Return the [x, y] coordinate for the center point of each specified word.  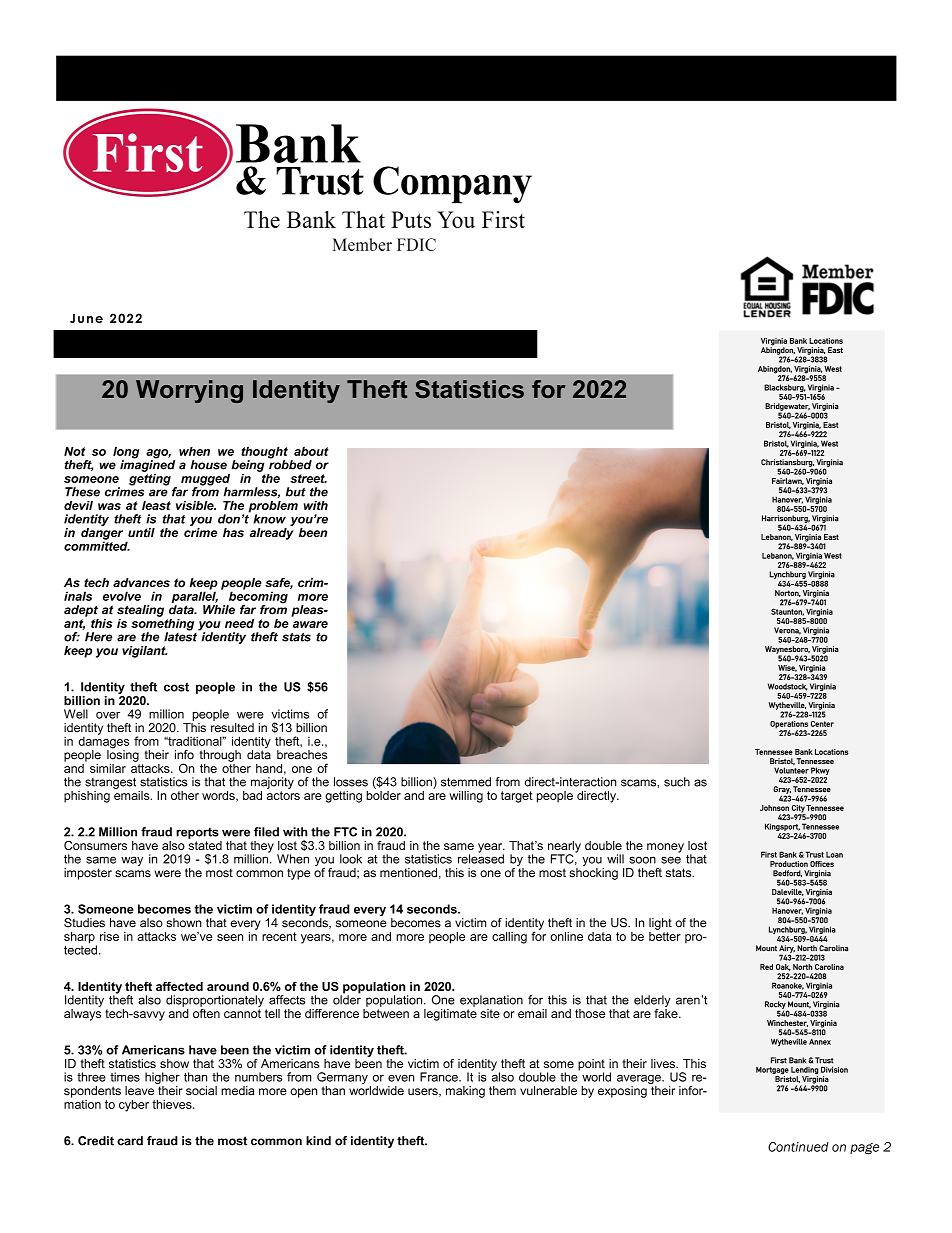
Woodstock [787, 687]
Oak [783, 967]
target [517, 797]
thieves [173, 1104]
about [311, 451]
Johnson [774, 808]
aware [310, 624]
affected [179, 986]
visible [196, 505]
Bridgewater [787, 408]
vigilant [145, 652]
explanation [491, 1001]
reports [197, 833]
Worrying [189, 391]
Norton [788, 593]
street [308, 478]
